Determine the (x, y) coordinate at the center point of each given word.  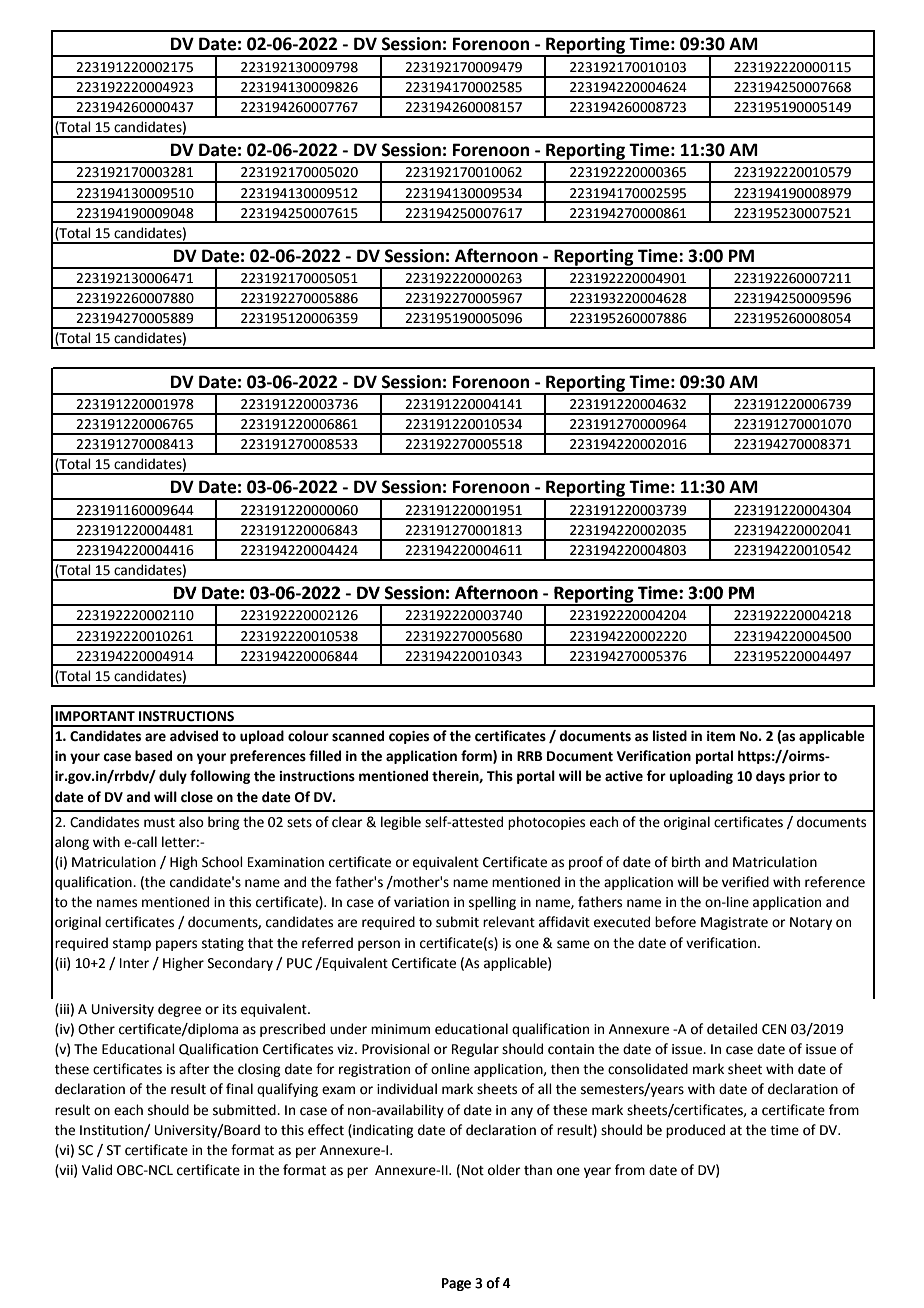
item (721, 736)
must (159, 823)
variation (421, 902)
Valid (97, 1170)
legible (401, 823)
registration (374, 1070)
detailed (732, 1029)
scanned (358, 736)
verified (745, 882)
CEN (774, 1029)
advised (194, 736)
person (379, 945)
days (770, 777)
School (222, 862)
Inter (134, 963)
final (239, 1089)
